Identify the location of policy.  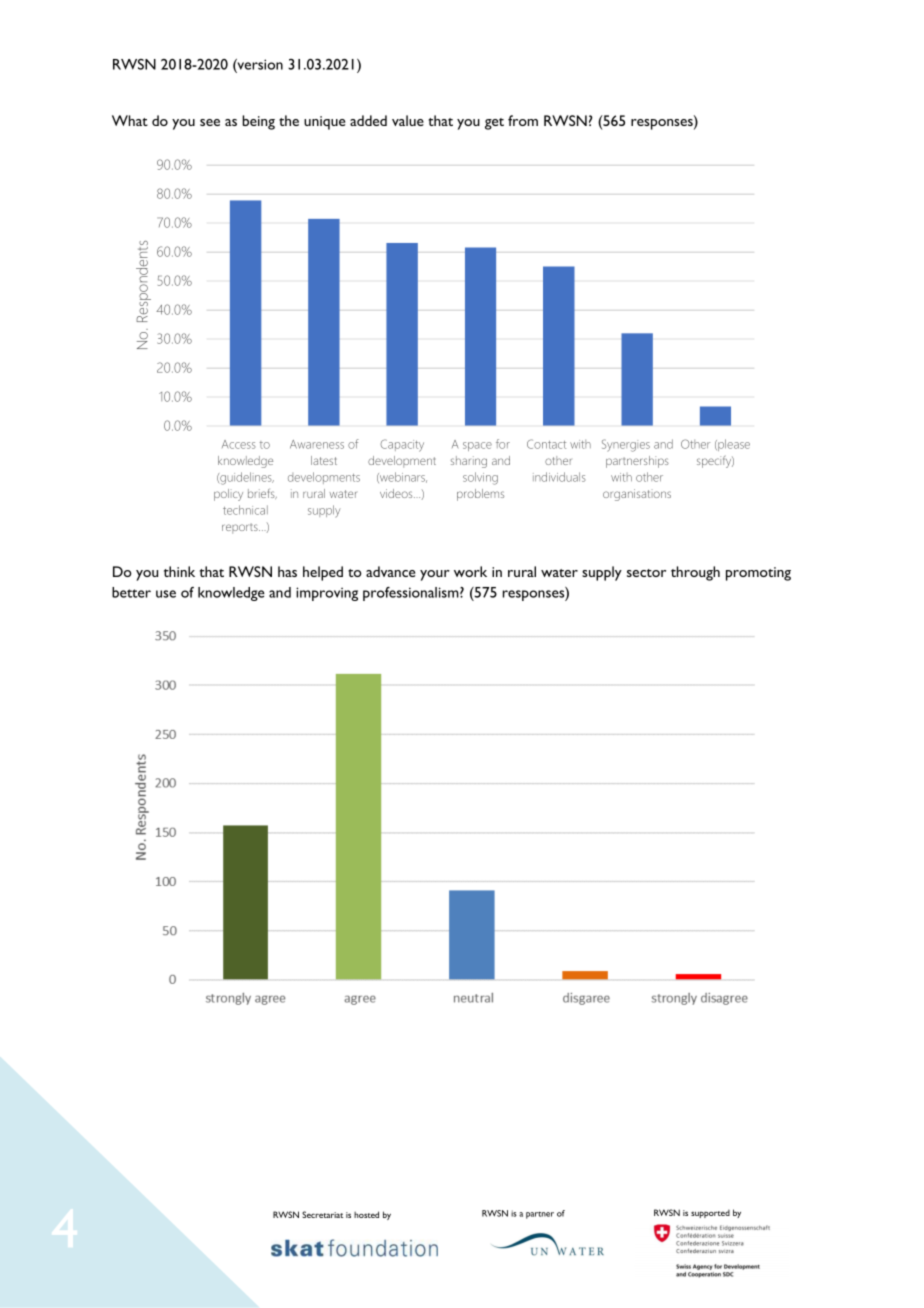
(228, 495).
